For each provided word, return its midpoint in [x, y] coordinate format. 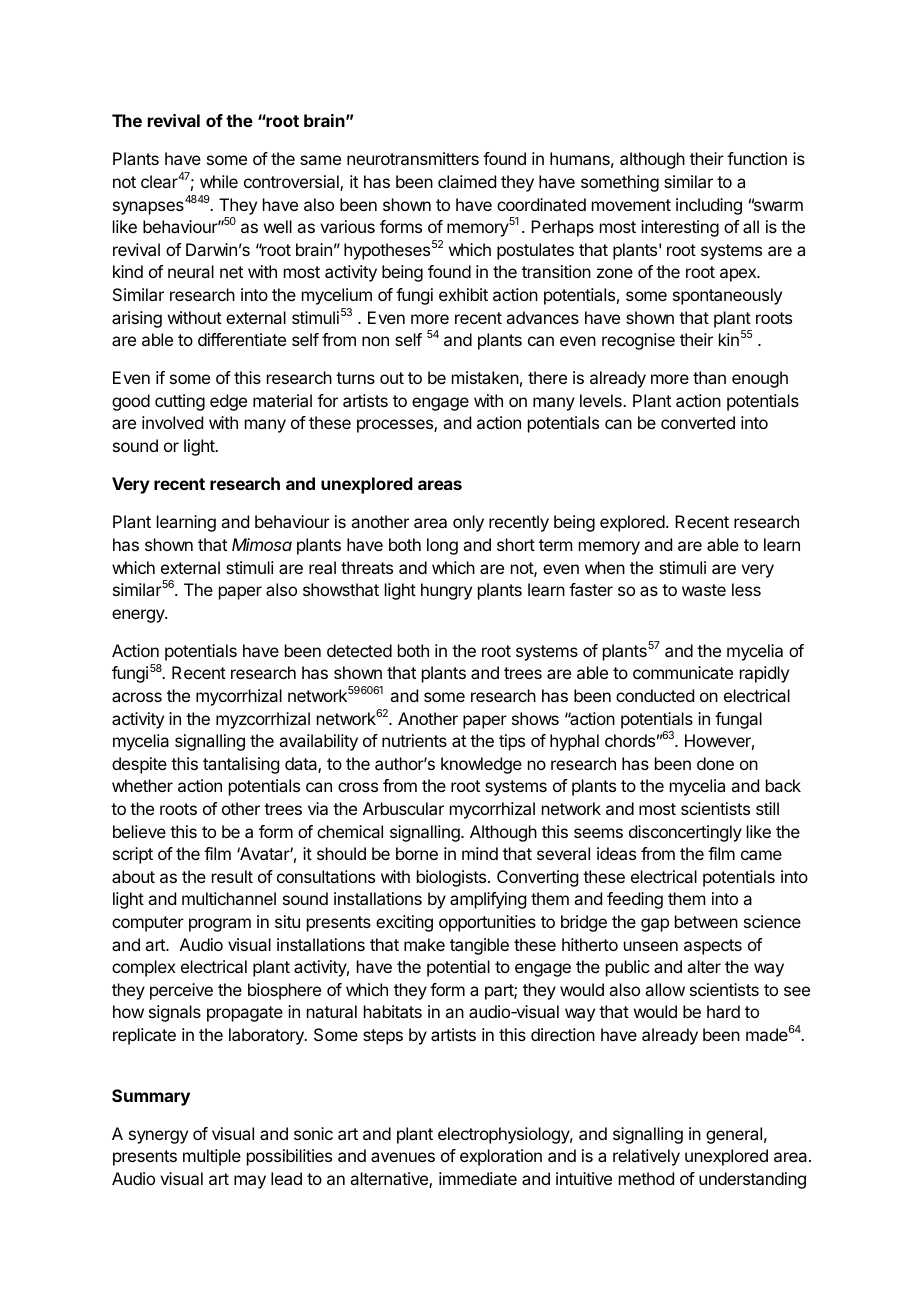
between [706, 921]
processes [396, 426]
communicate [683, 672]
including [709, 206]
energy [139, 616]
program [220, 925]
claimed [467, 181]
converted [698, 422]
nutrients [414, 740]
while [219, 181]
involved [172, 422]
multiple [212, 1157]
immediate [478, 1178]
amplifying [488, 900]
